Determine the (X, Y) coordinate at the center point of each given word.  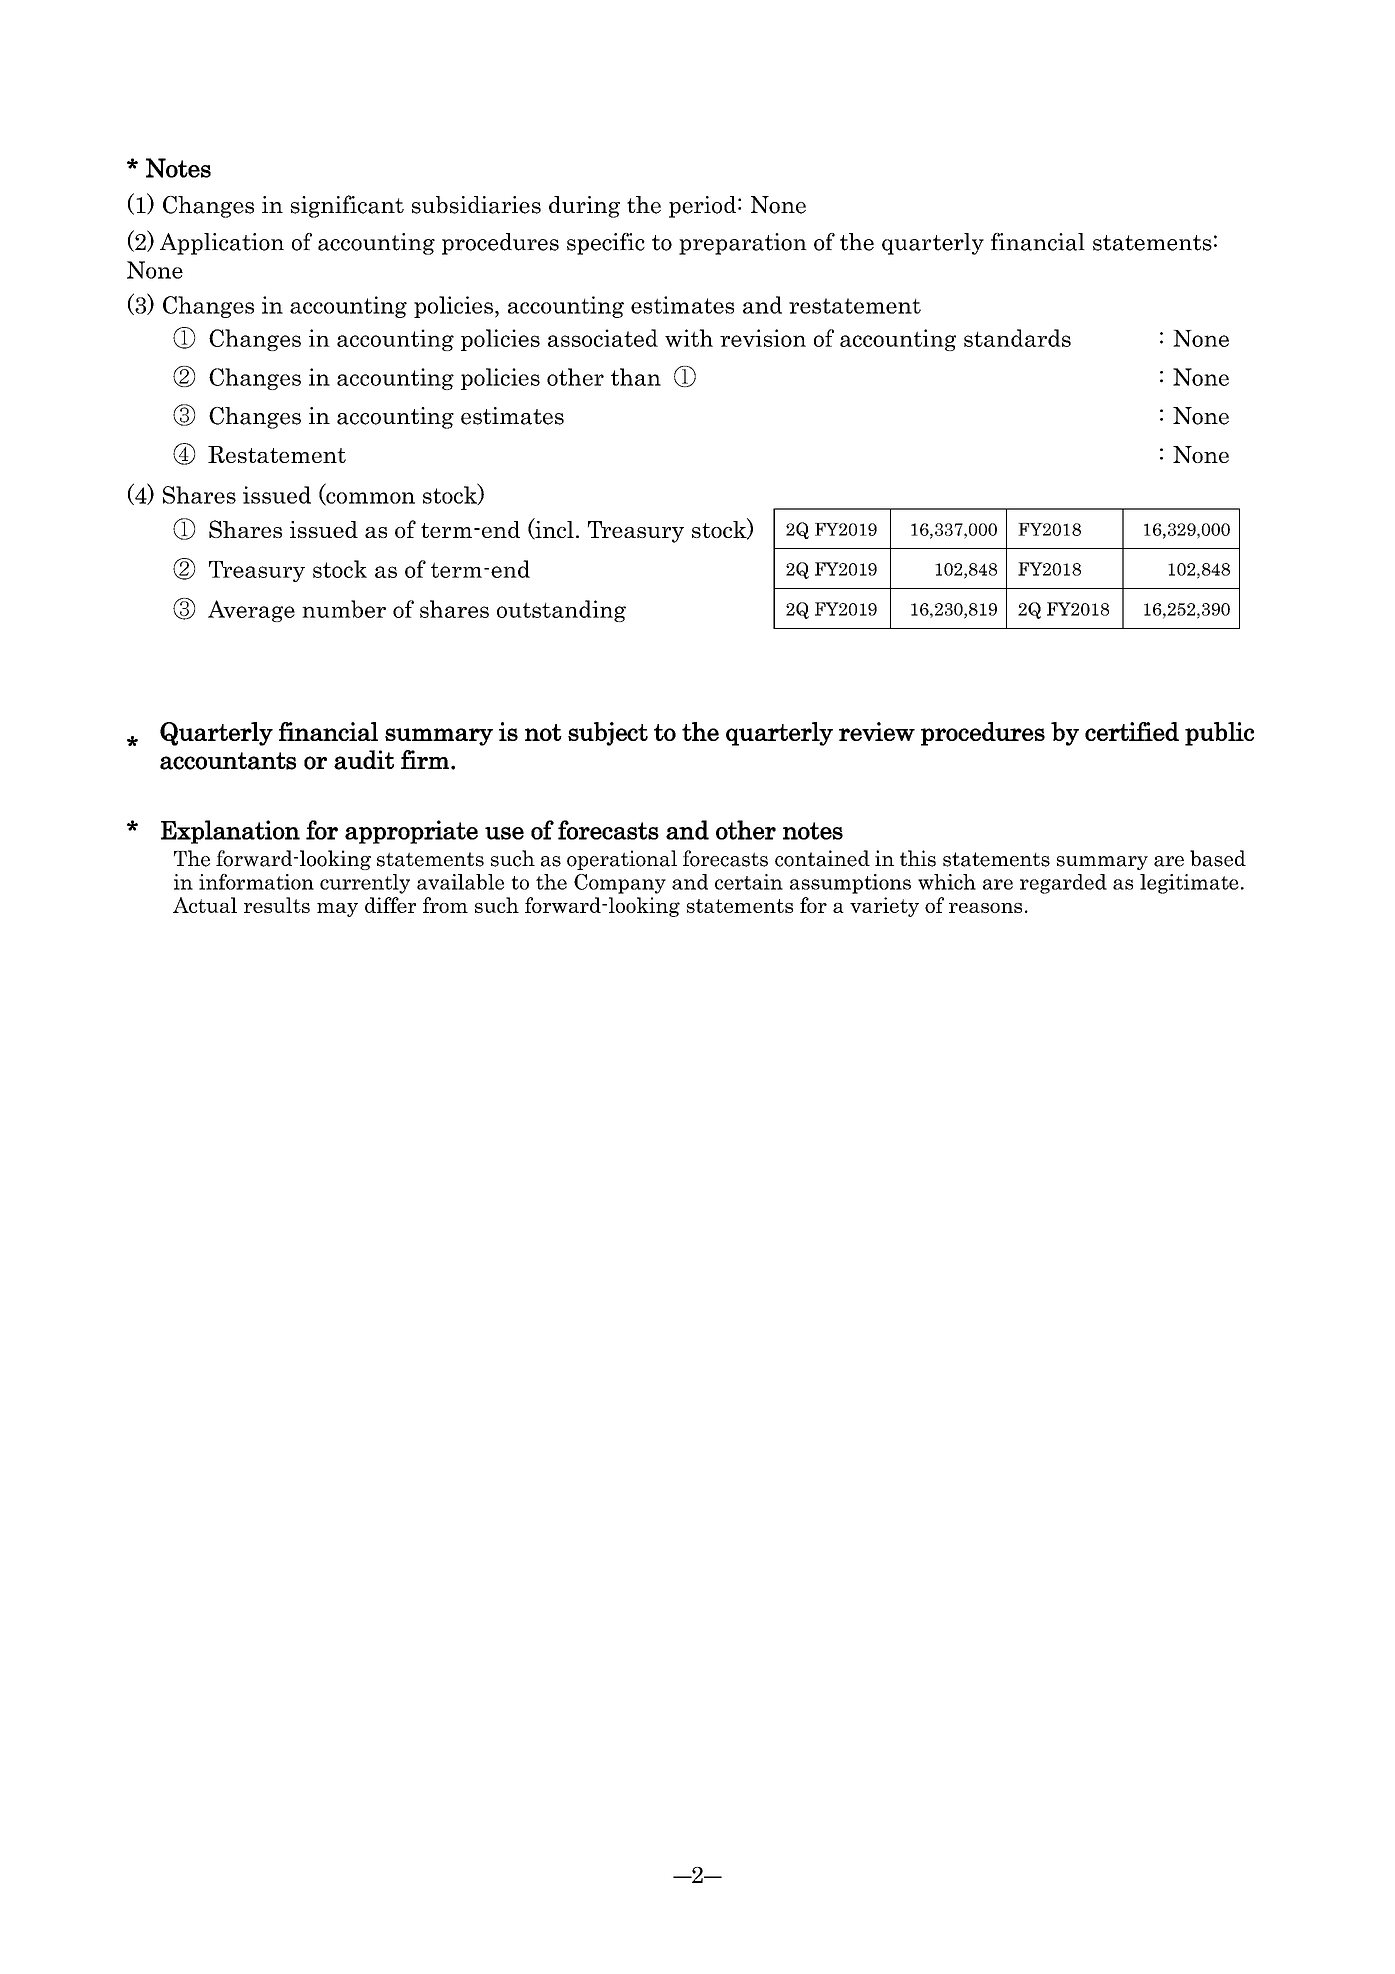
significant (347, 206)
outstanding (561, 611)
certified (1132, 731)
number (344, 609)
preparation (743, 244)
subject (608, 734)
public (1219, 734)
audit (364, 760)
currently (365, 884)
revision (763, 338)
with (689, 338)
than (636, 377)
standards (1017, 338)
